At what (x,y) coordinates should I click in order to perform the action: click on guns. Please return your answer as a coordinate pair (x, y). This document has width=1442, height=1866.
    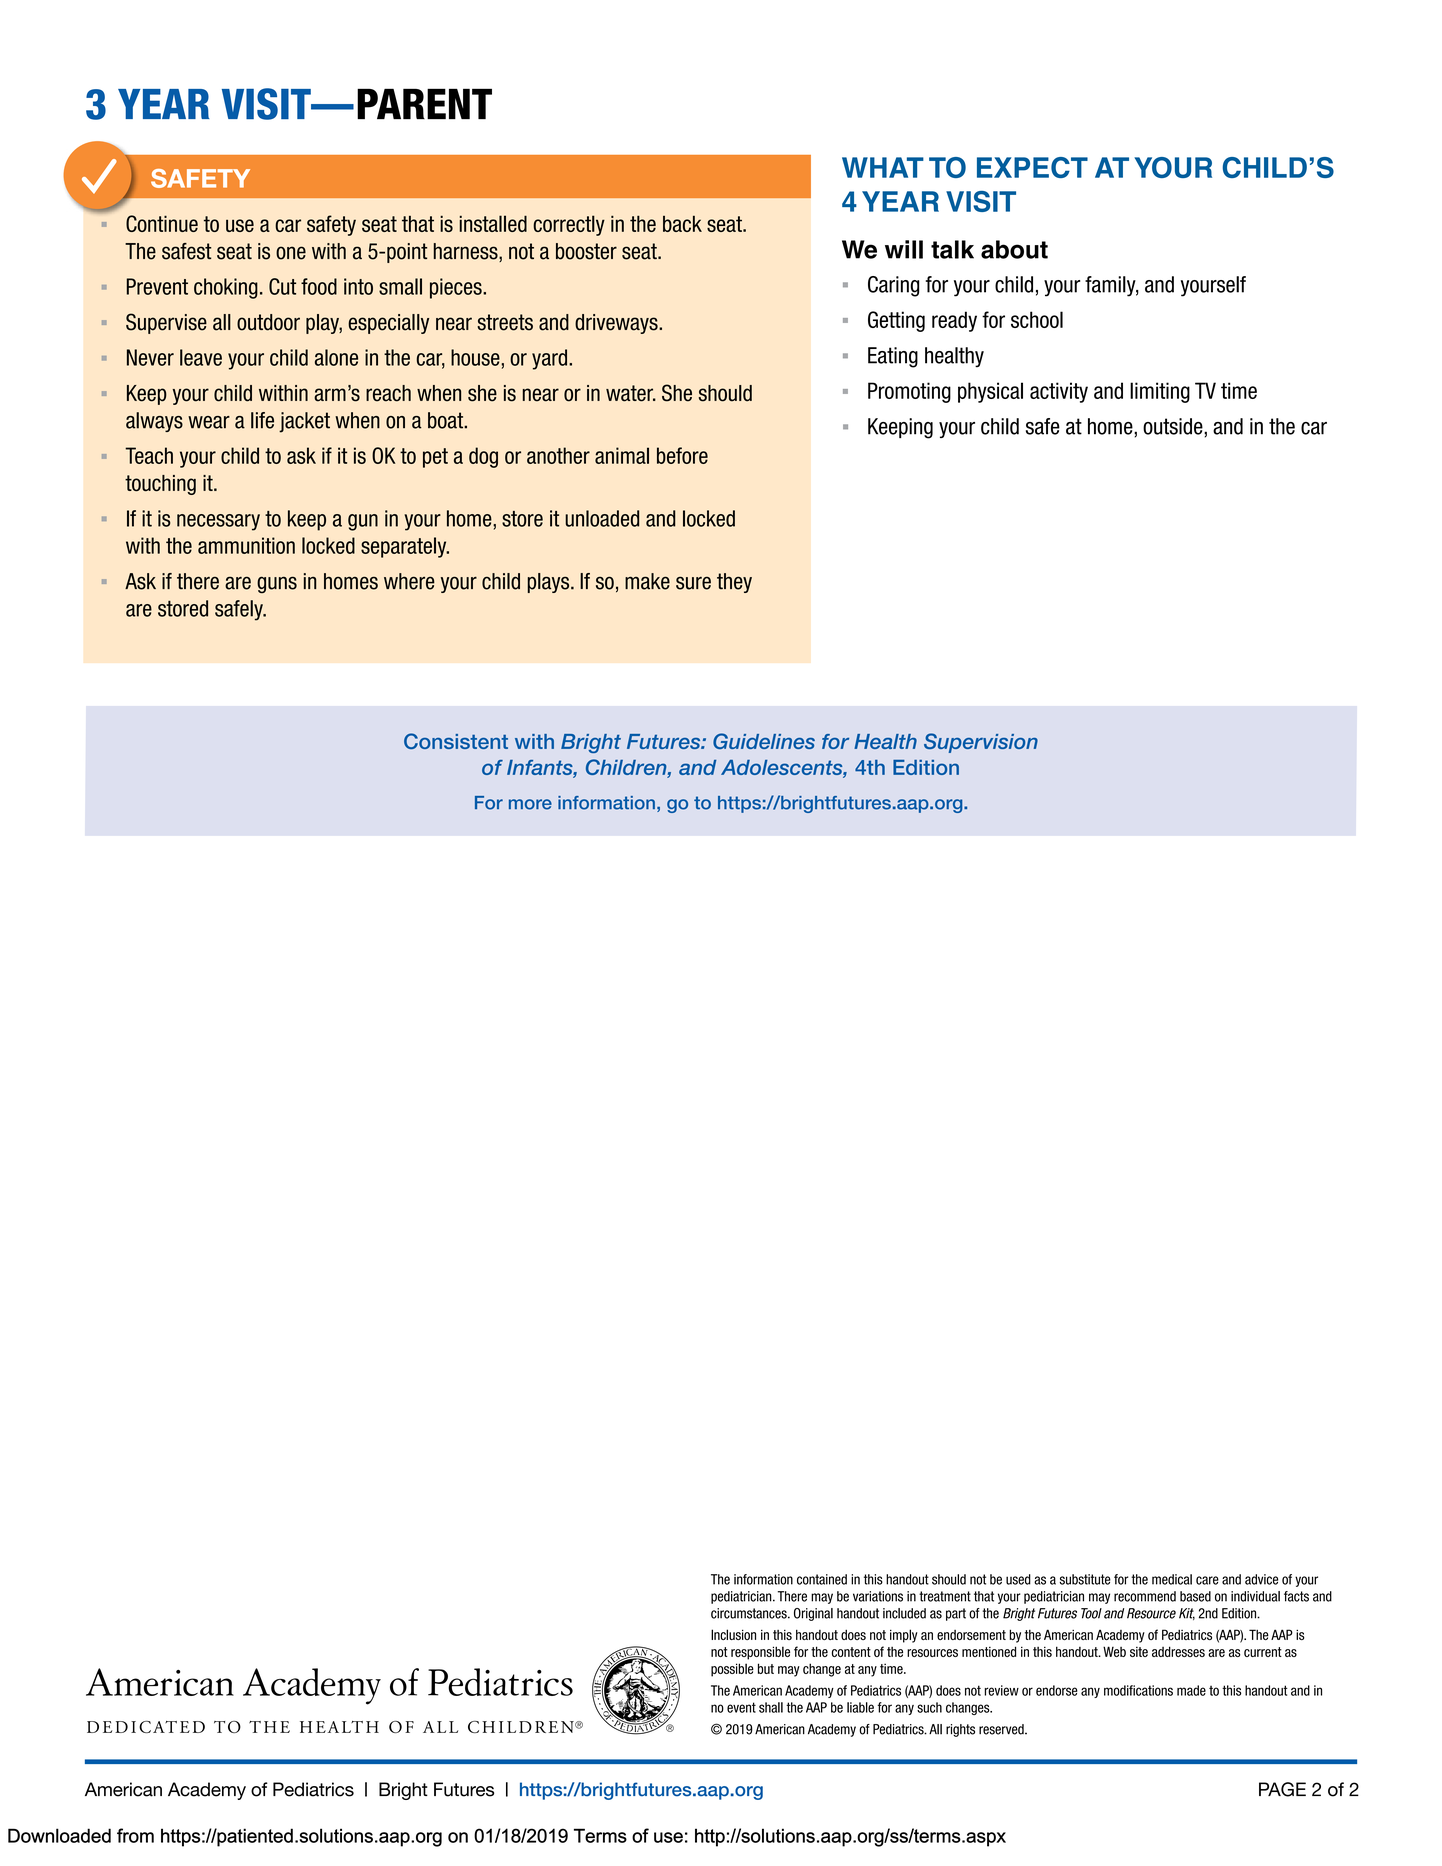
    Looking at the image, I should click on (277, 584).
